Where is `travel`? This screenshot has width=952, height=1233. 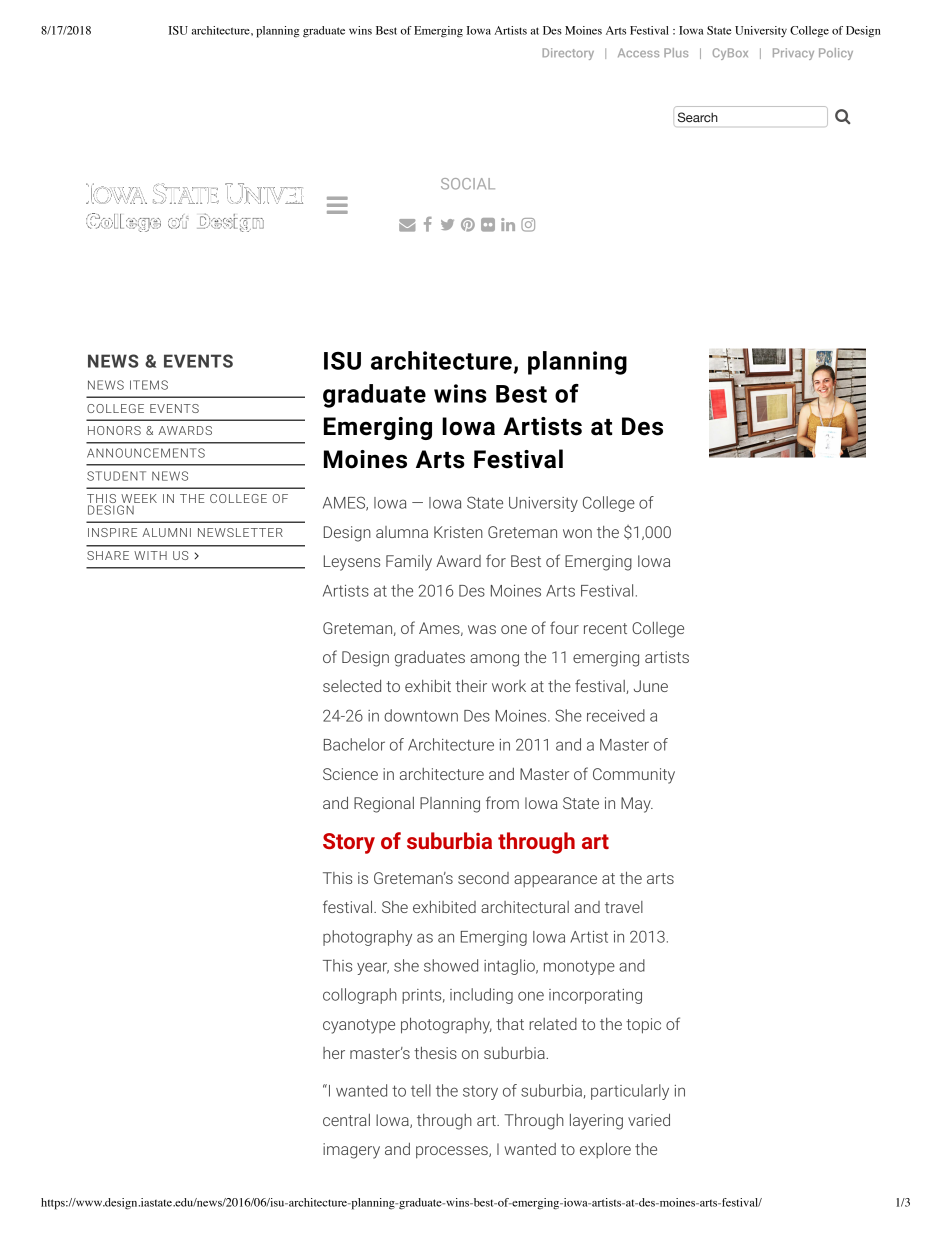
travel is located at coordinates (624, 907).
